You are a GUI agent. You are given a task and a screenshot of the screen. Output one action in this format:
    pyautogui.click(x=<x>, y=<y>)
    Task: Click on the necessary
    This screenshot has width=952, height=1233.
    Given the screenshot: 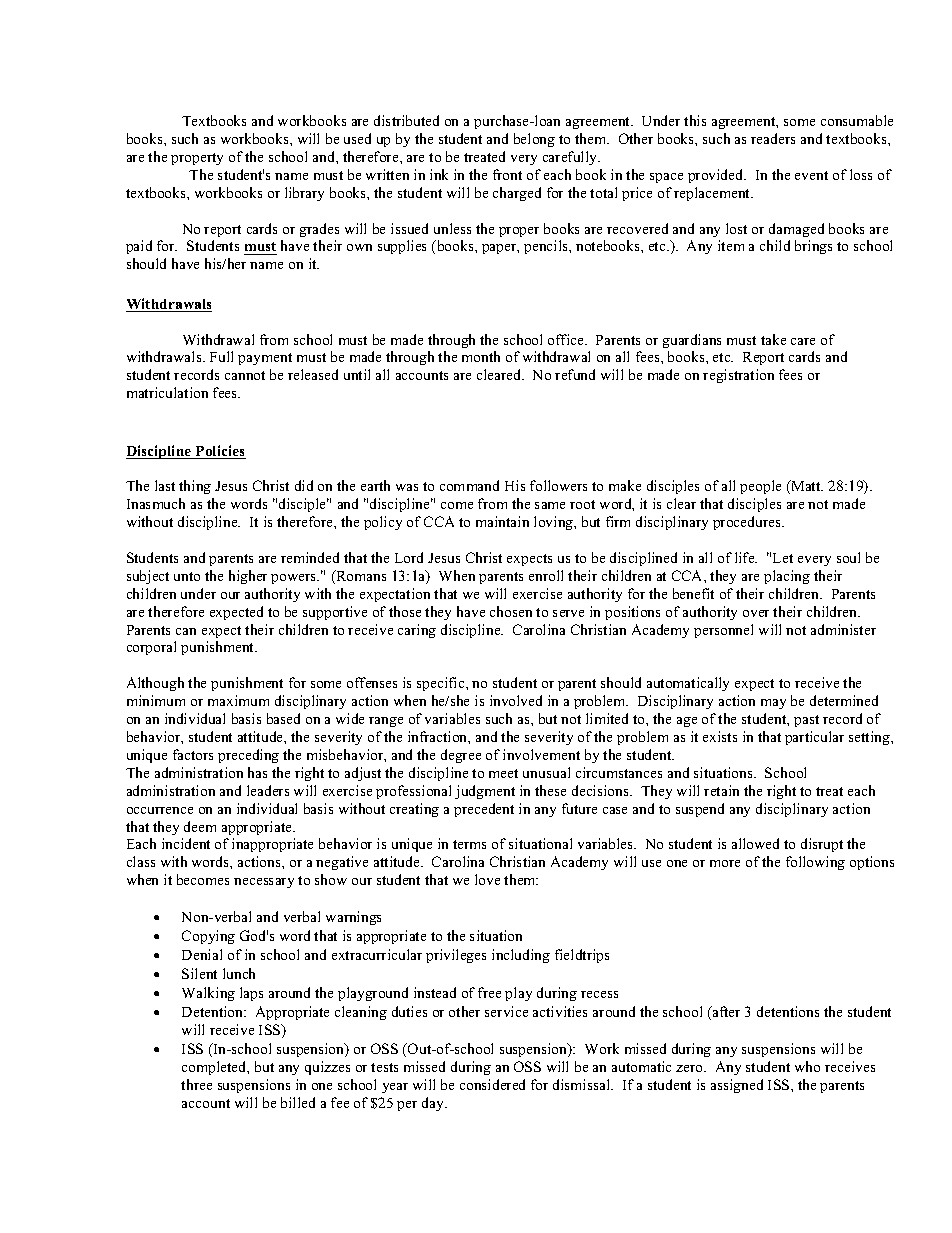 What is the action you would take?
    pyautogui.click(x=264, y=883)
